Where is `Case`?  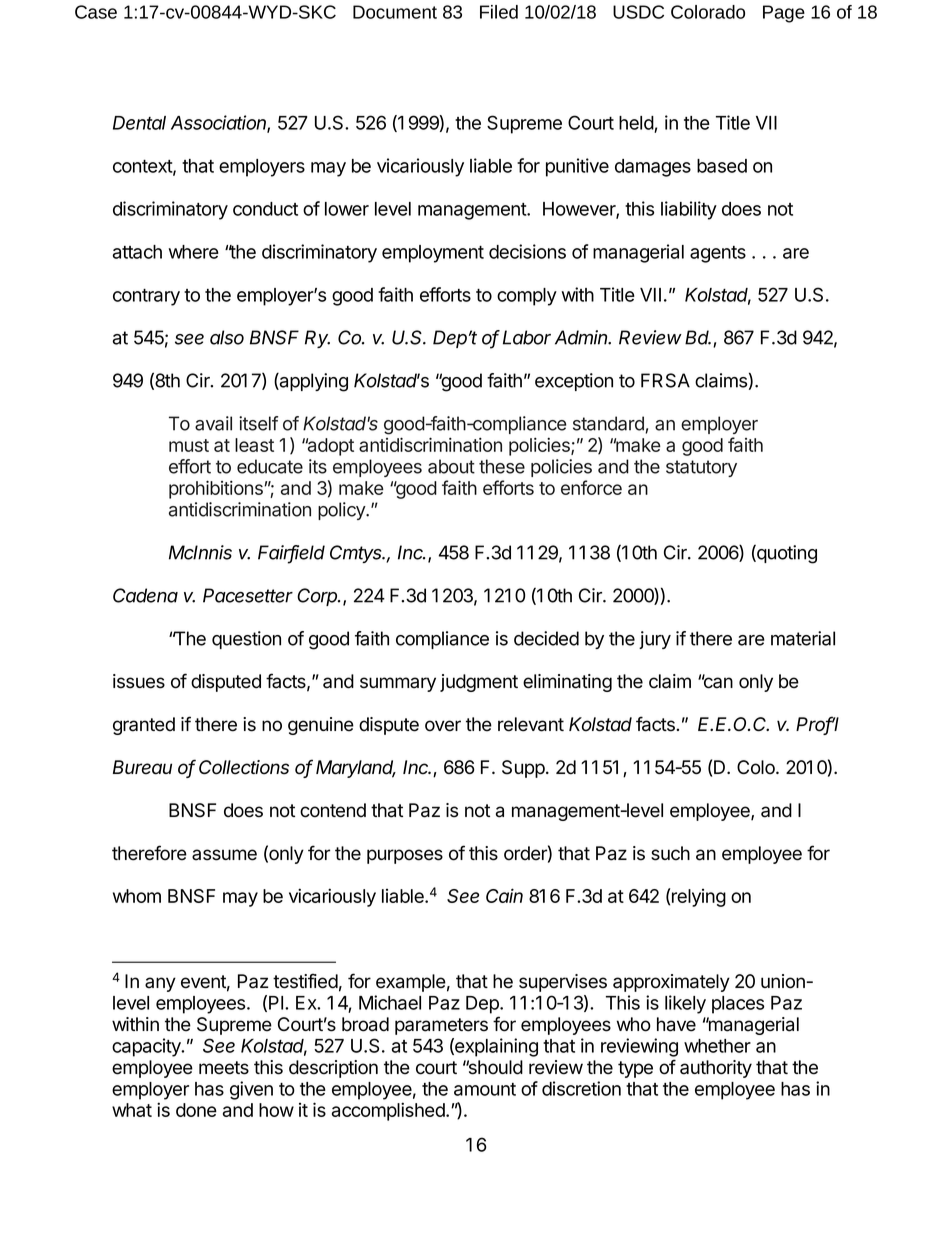
Case is located at coordinates (96, 12).
